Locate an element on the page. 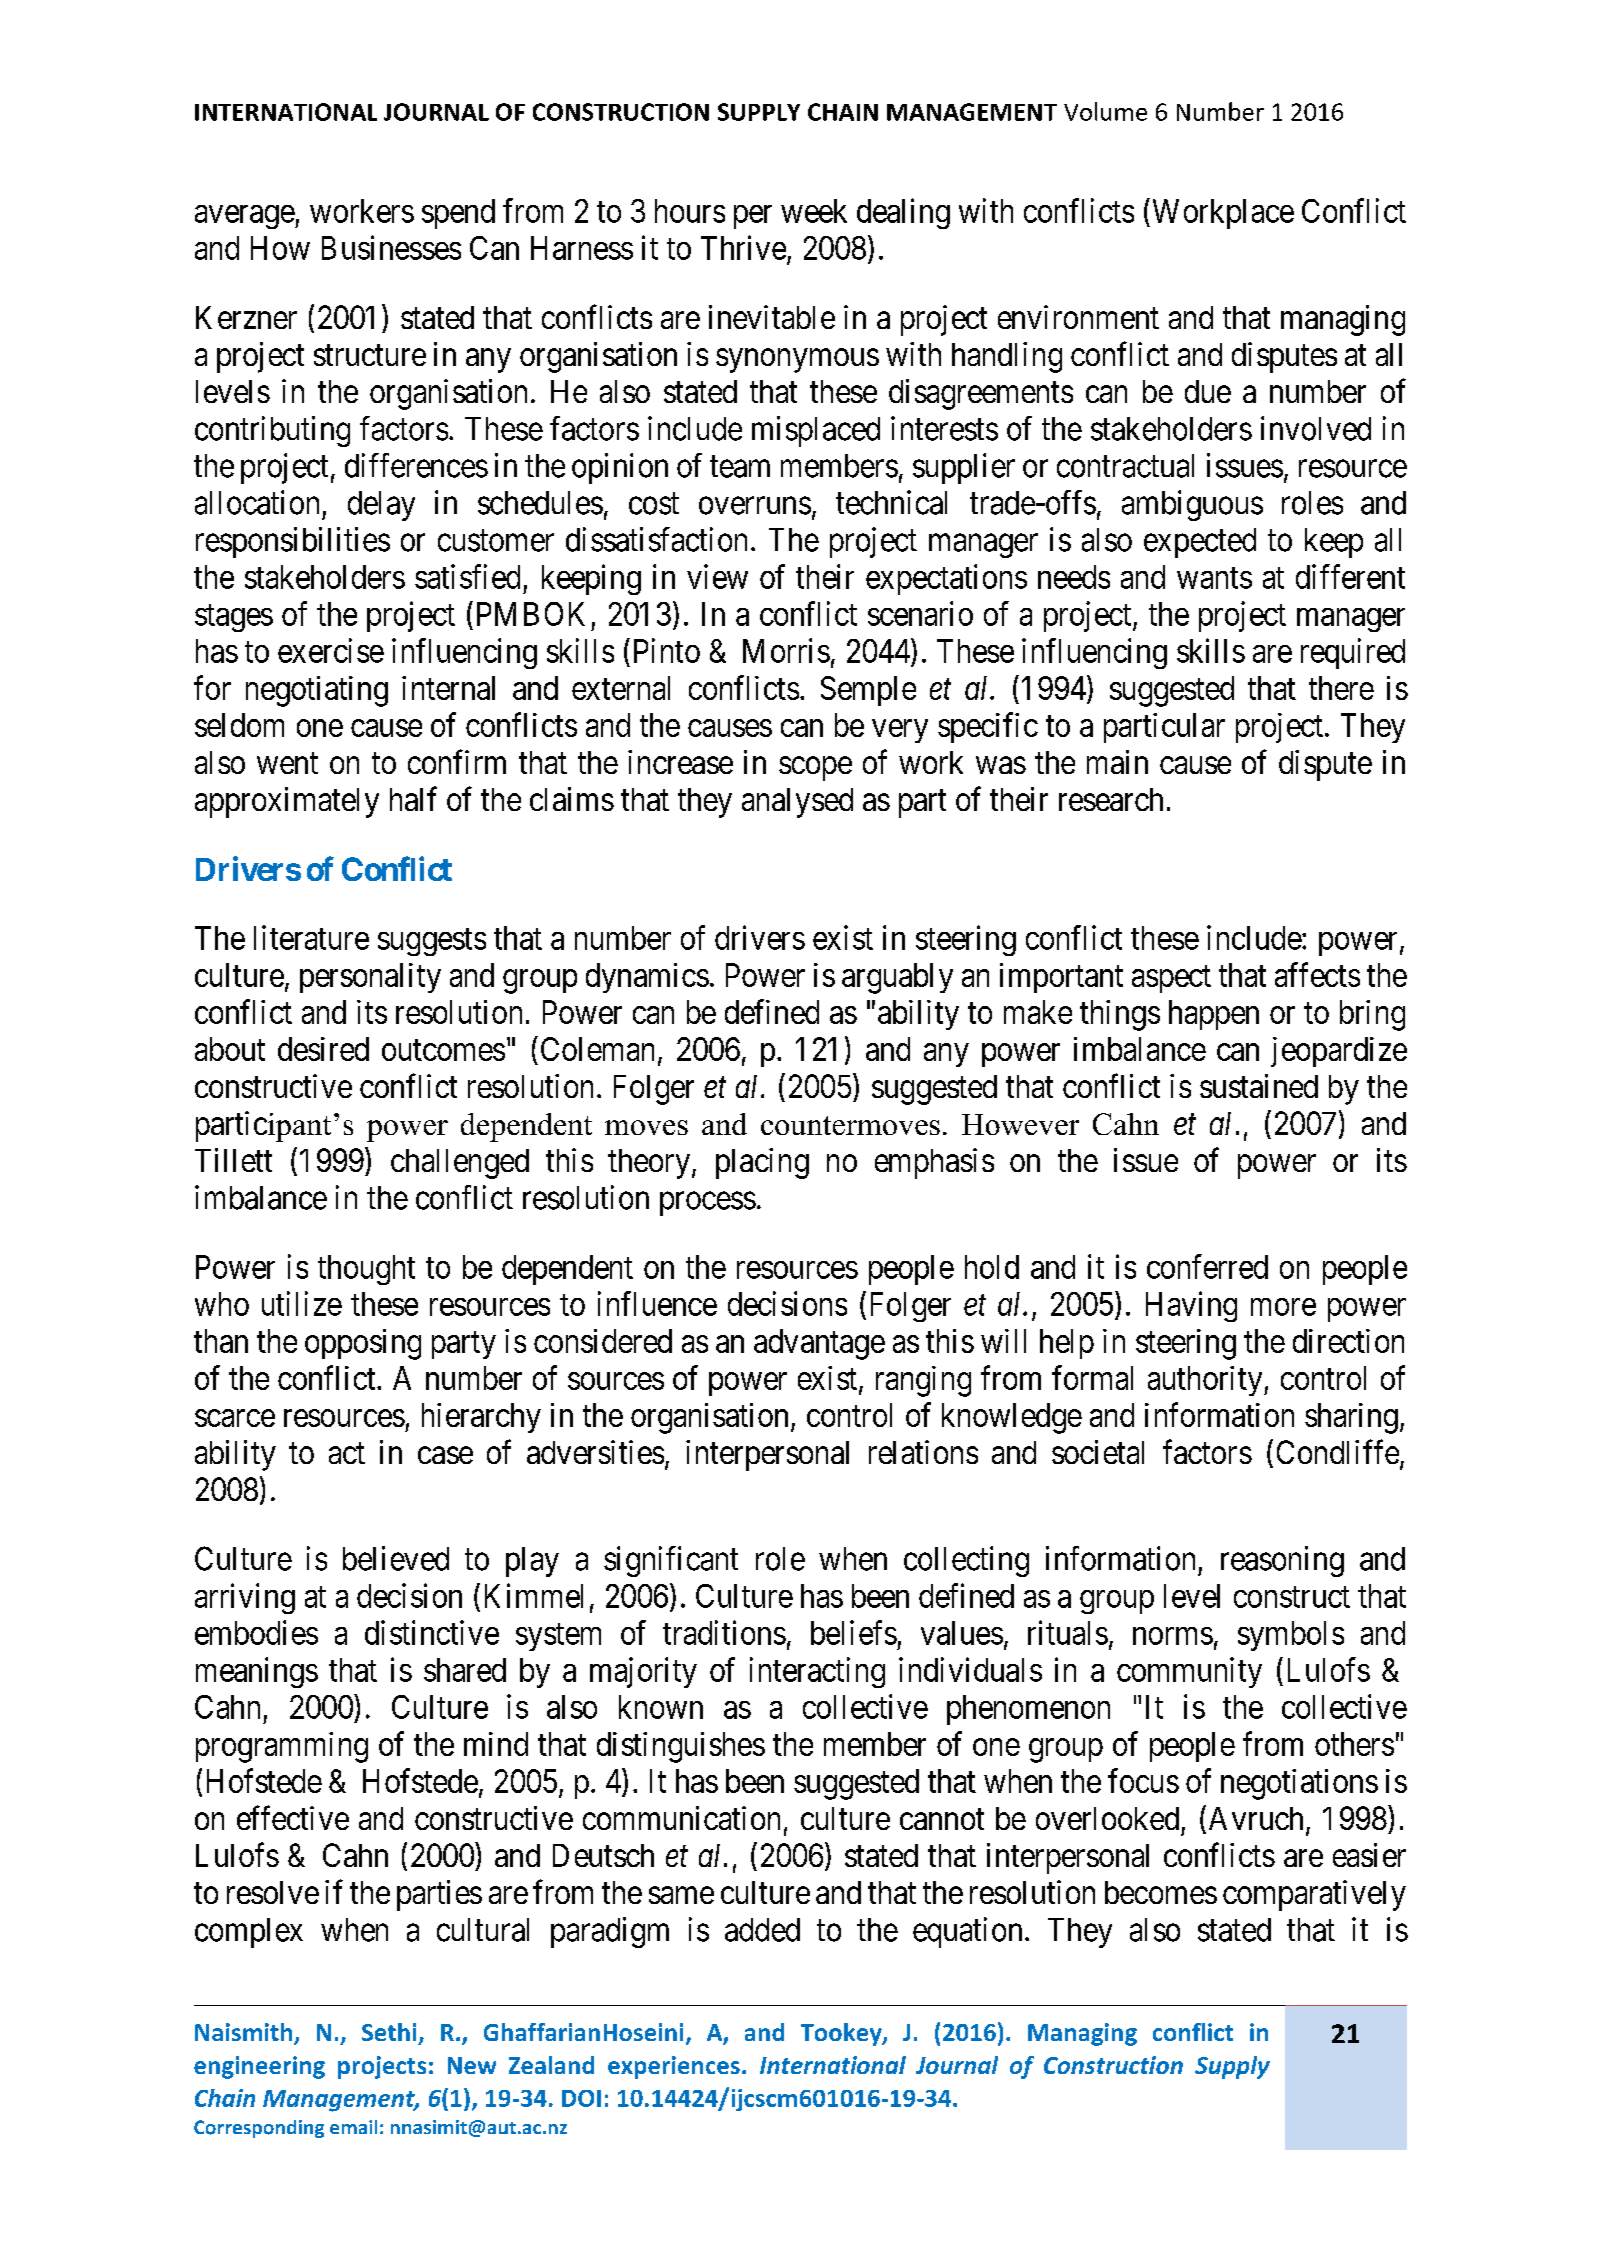 This image has height=2262, width=1600. believed is located at coordinates (396, 1558).
